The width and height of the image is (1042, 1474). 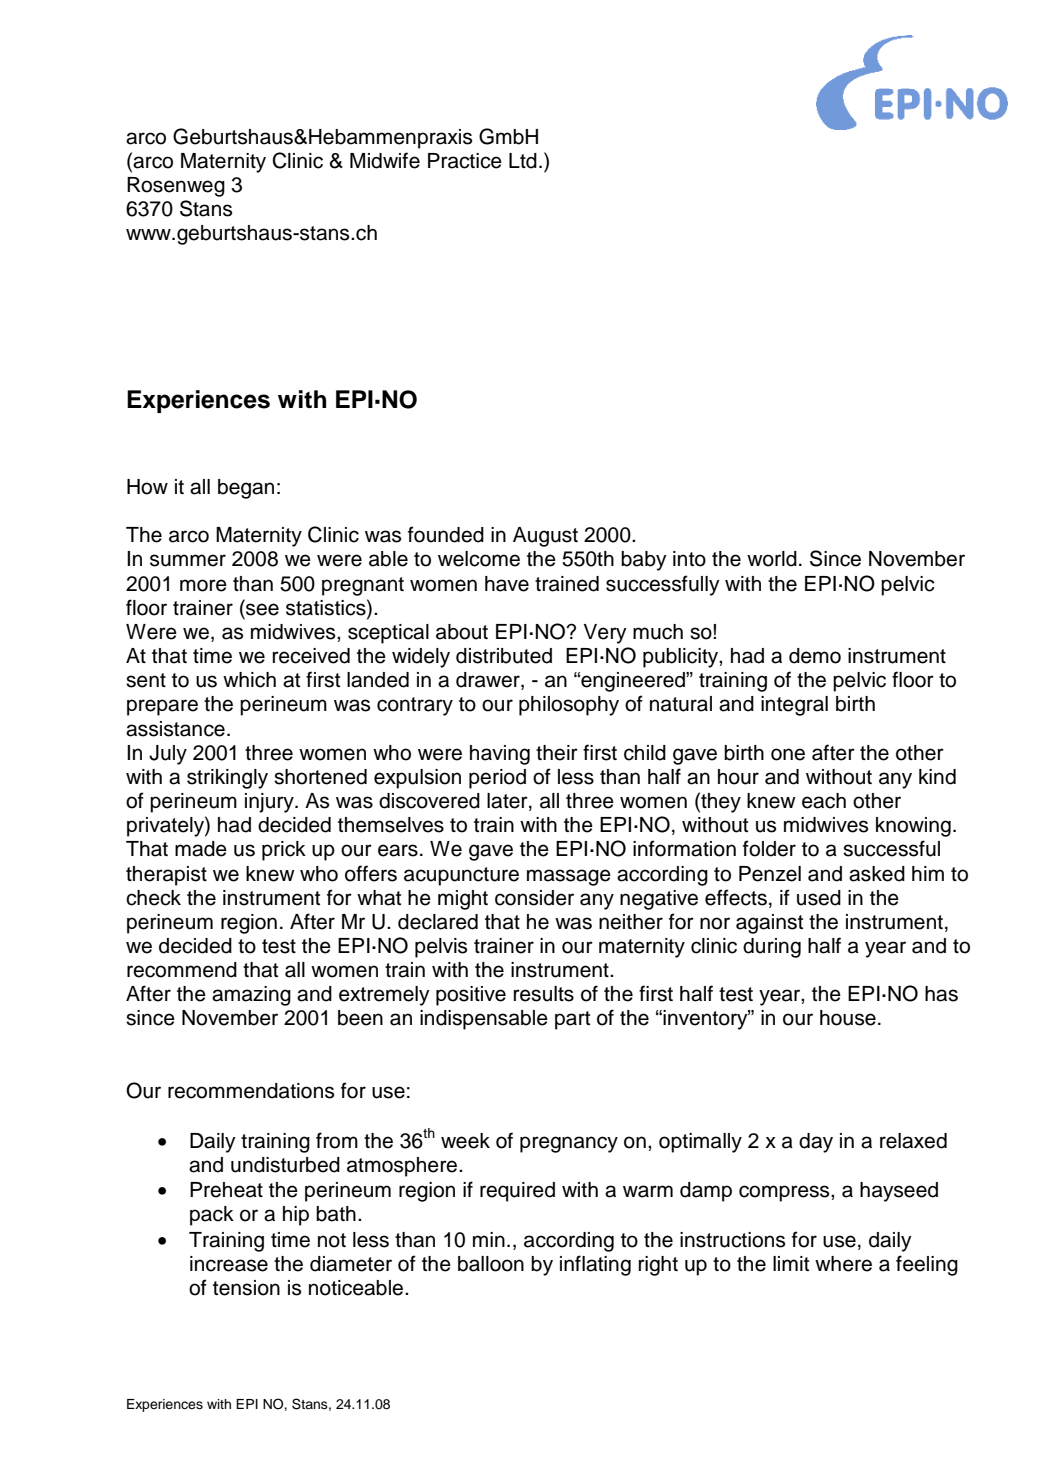 What do you see at coordinates (824, 801) in the image?
I see `each` at bounding box center [824, 801].
